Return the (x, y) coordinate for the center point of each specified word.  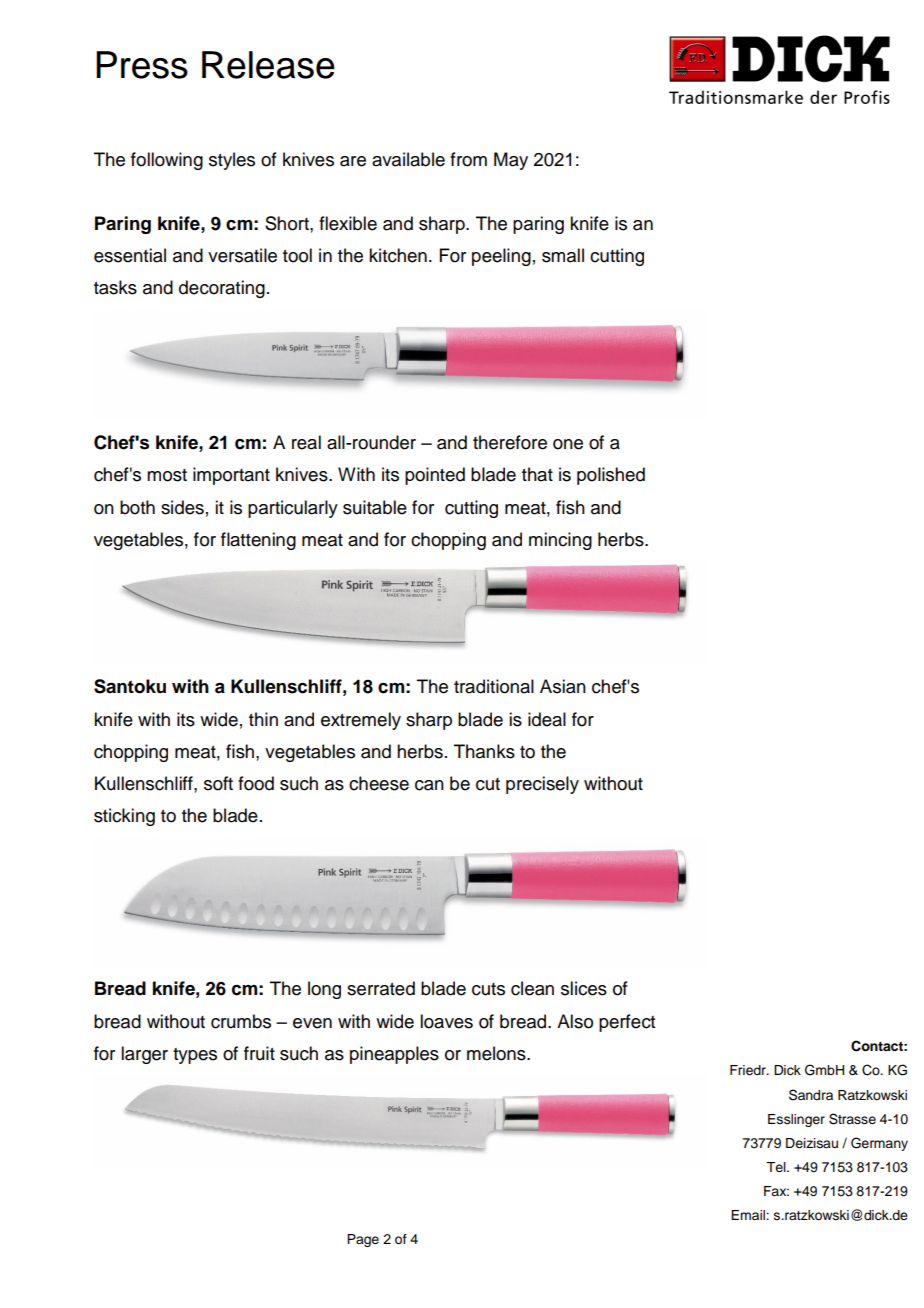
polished (611, 476)
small (563, 255)
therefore (510, 442)
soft (218, 783)
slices (584, 988)
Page (363, 1240)
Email (749, 1215)
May (511, 161)
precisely (542, 785)
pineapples (394, 1055)
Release (268, 65)
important (231, 476)
